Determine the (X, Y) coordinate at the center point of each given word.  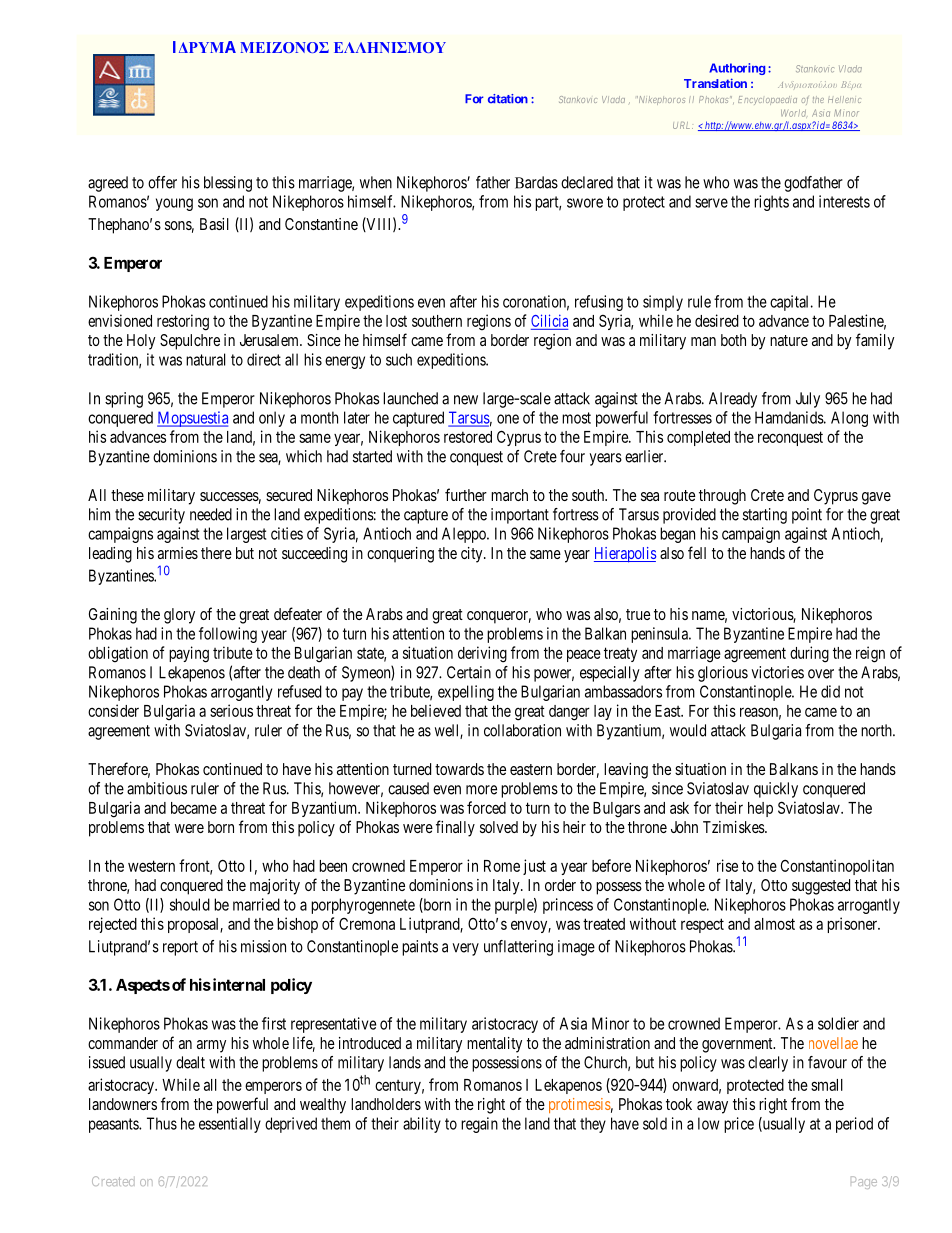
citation (508, 99)
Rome (502, 866)
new (466, 400)
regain (479, 1125)
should (190, 904)
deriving (482, 654)
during (809, 654)
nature (789, 340)
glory (179, 616)
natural (205, 359)
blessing (228, 184)
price (739, 1125)
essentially (230, 1125)
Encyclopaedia (767, 100)
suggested (821, 887)
